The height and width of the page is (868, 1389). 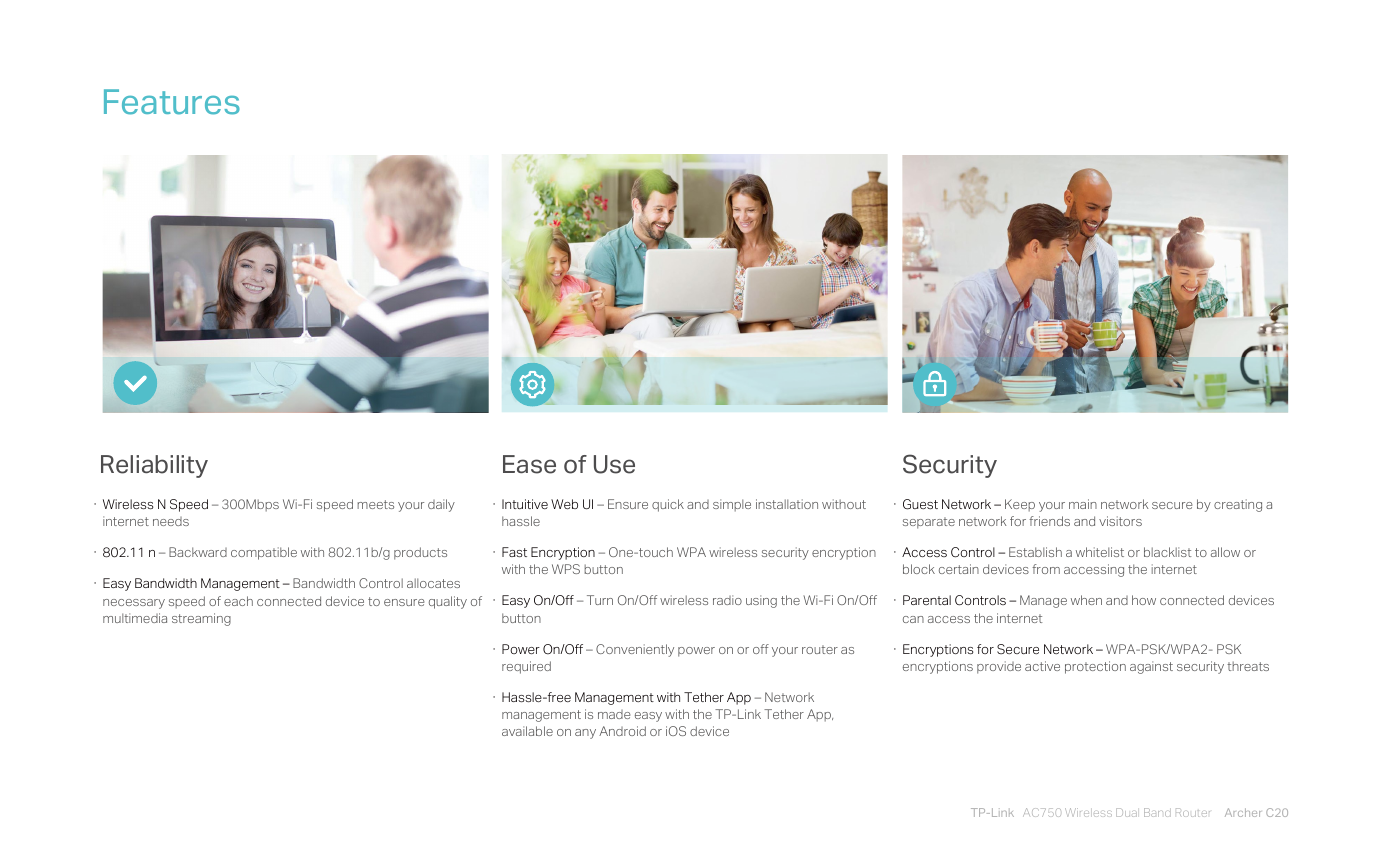 I want to click on quick, so click(x=668, y=505).
